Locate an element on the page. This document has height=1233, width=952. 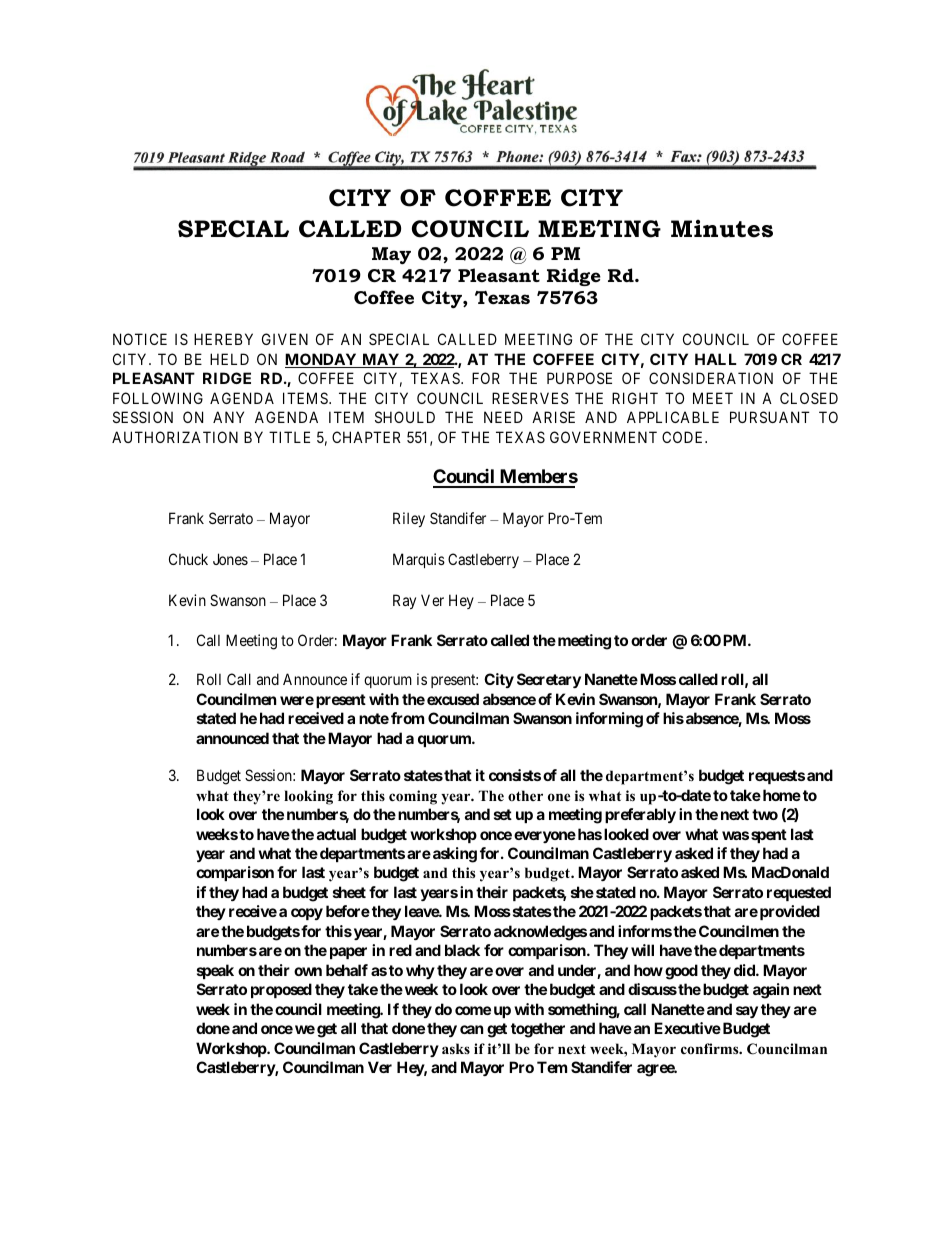
PURPOSE is located at coordinates (579, 378).
